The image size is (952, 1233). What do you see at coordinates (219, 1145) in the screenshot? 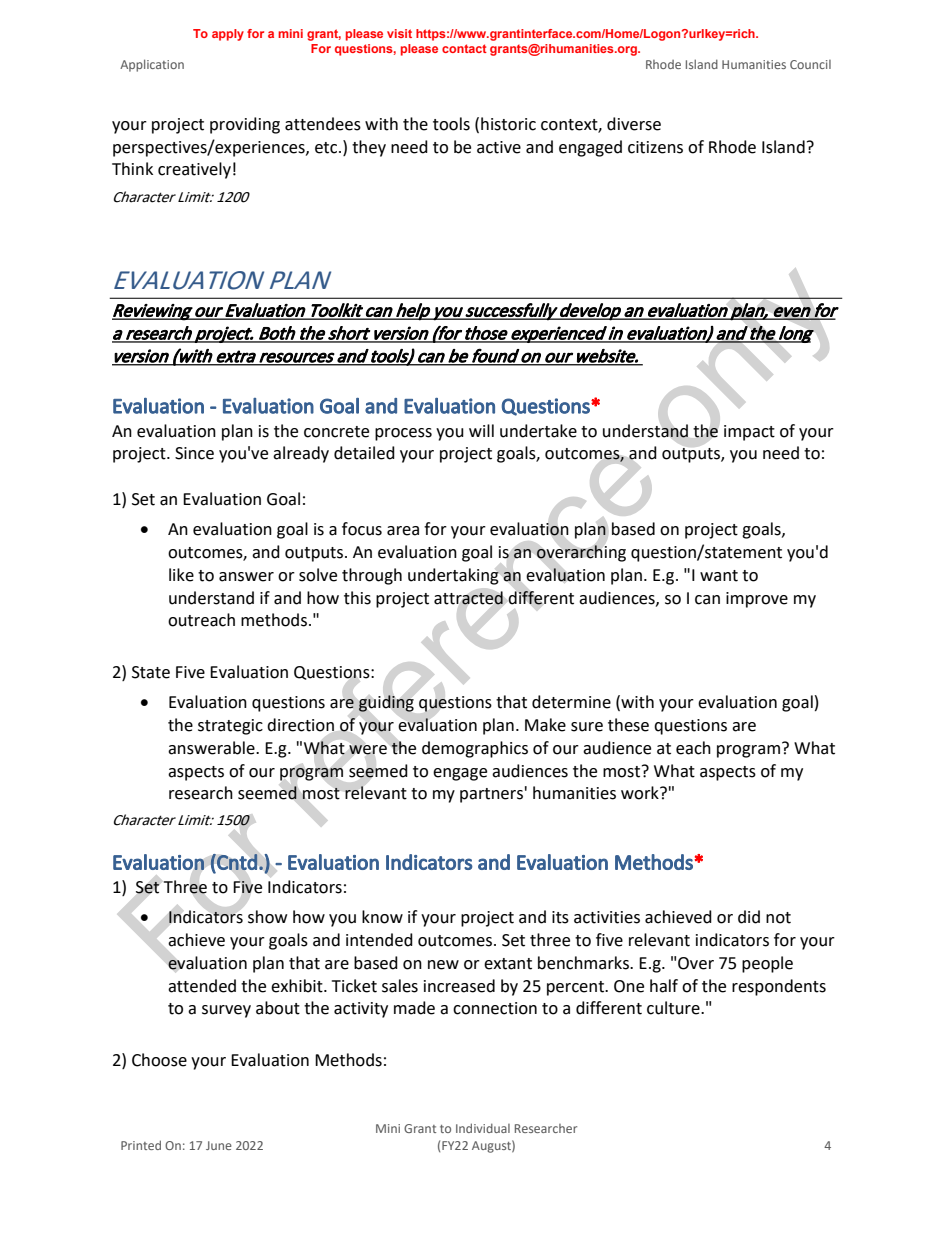
I see `June` at bounding box center [219, 1145].
